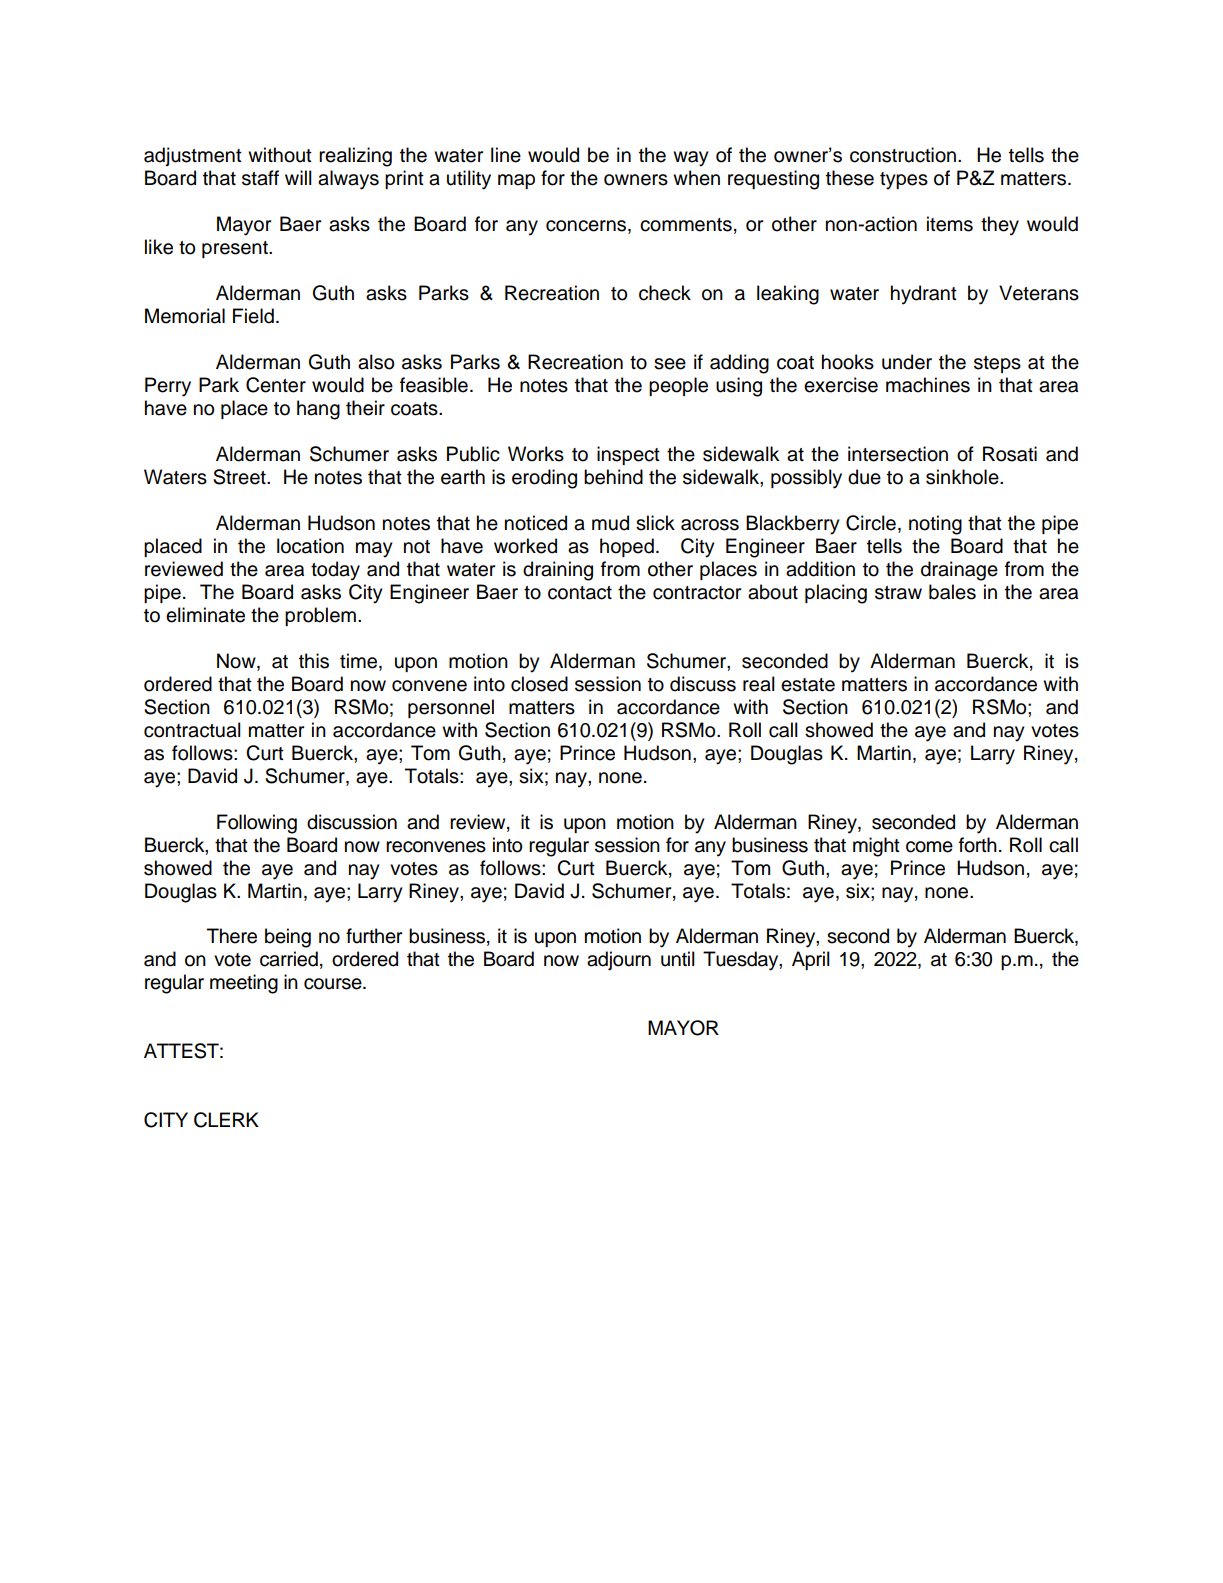 This screenshot has width=1223, height=1583. Describe the element at coordinates (613, 477) in the screenshot. I see `behind` at that location.
